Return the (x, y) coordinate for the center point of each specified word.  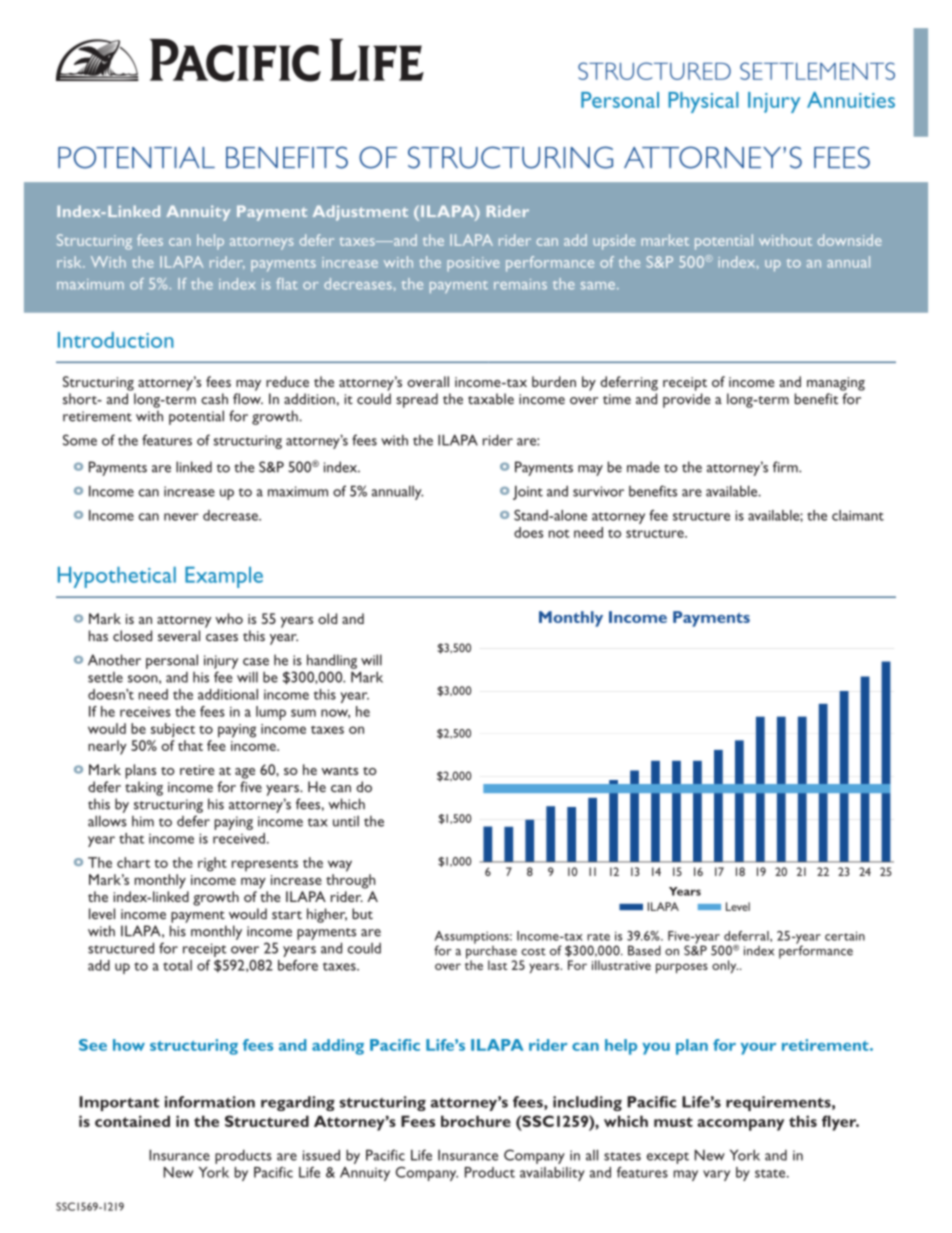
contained (132, 1121)
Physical (703, 102)
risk (70, 262)
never (181, 517)
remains (520, 284)
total (177, 965)
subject (173, 730)
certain (845, 936)
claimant (858, 515)
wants (339, 771)
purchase (491, 952)
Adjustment (360, 213)
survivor (598, 491)
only (725, 966)
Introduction (116, 340)
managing (836, 384)
